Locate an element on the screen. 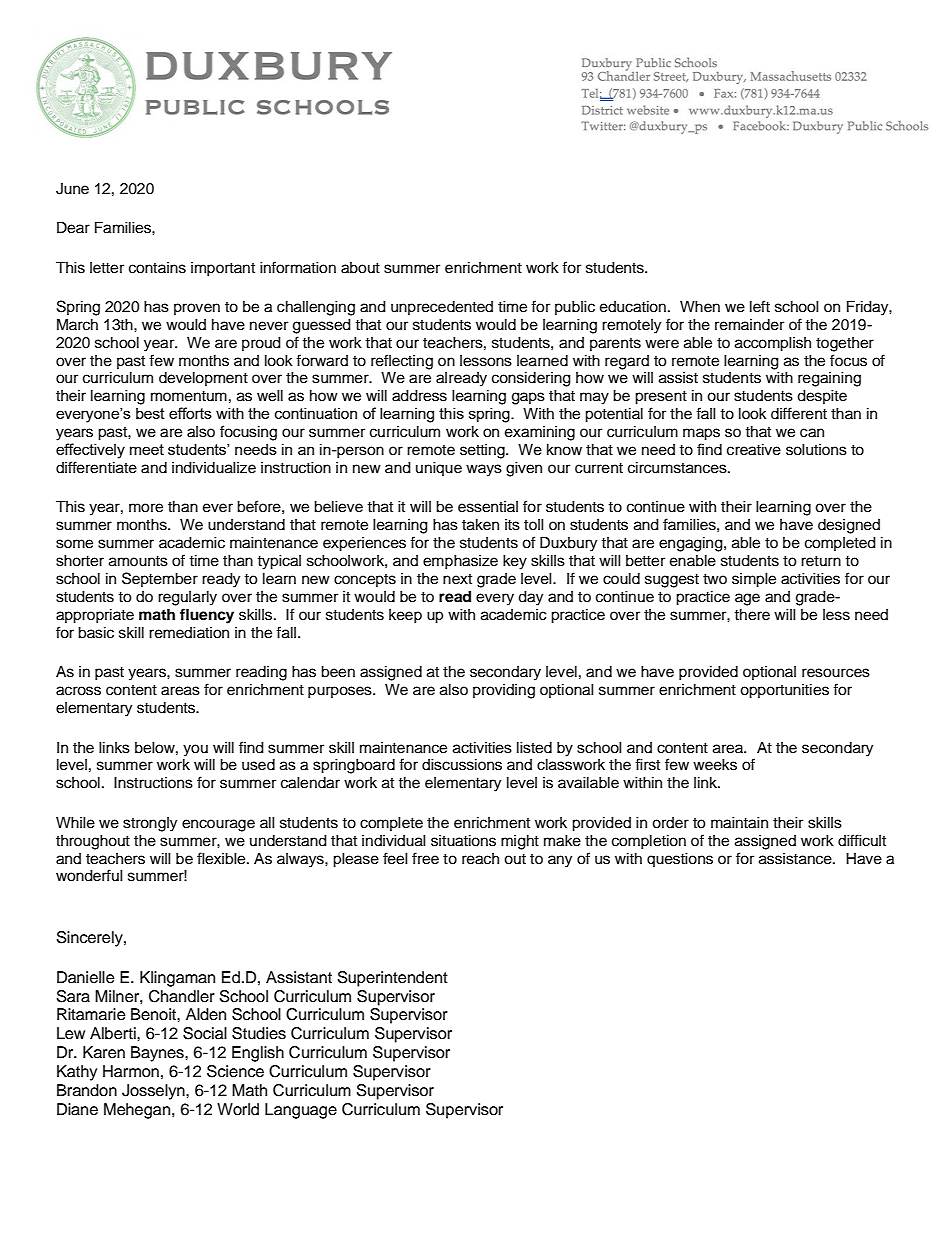 The width and height of the screenshot is (952, 1233). there is located at coordinates (752, 615).
